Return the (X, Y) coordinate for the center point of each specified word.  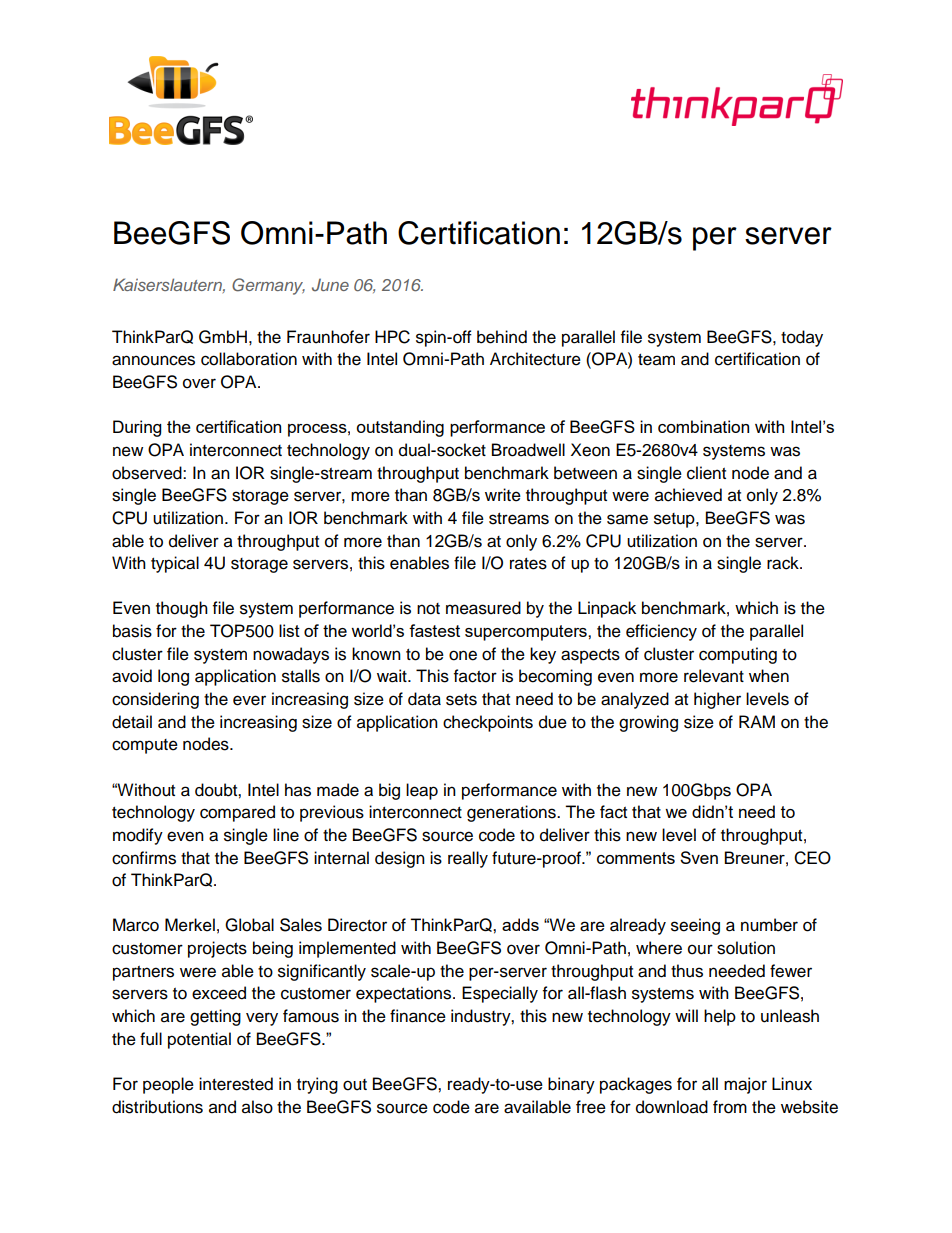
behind (502, 337)
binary (571, 1085)
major (745, 1085)
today (802, 338)
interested (236, 1084)
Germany (268, 286)
